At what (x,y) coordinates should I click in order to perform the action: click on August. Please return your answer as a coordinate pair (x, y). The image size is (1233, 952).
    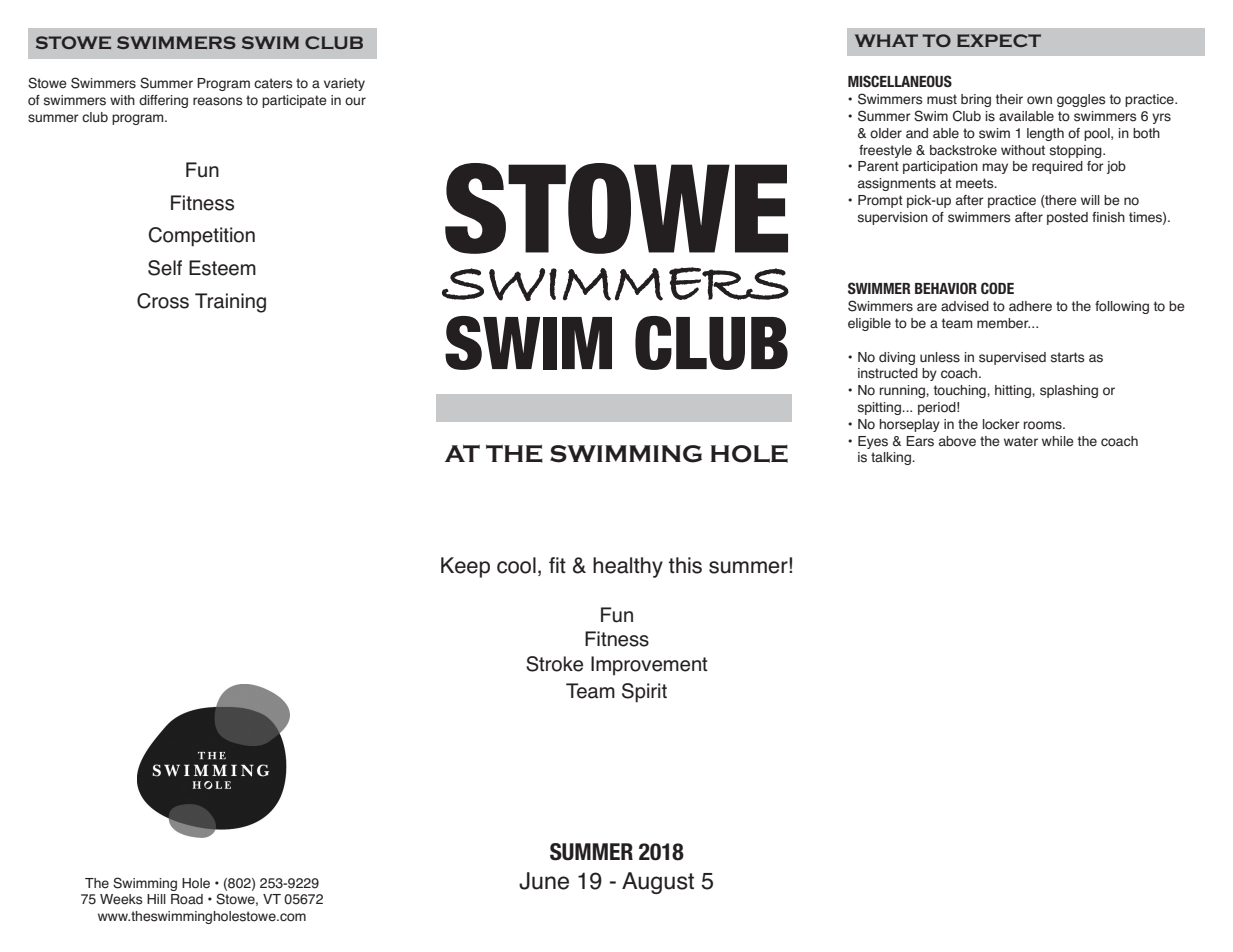
    Looking at the image, I should click on (658, 883).
